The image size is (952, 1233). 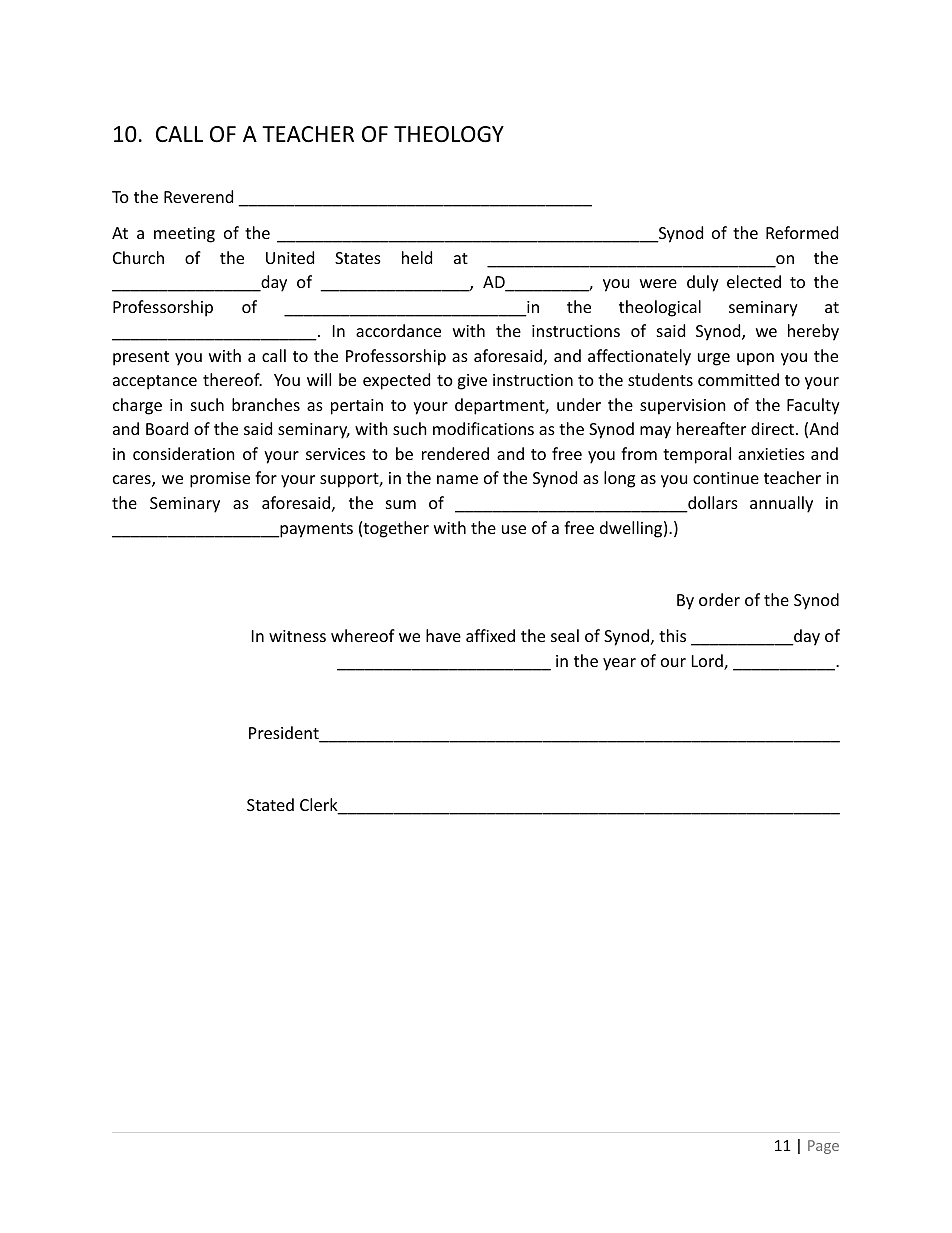 I want to click on witness, so click(x=297, y=636).
